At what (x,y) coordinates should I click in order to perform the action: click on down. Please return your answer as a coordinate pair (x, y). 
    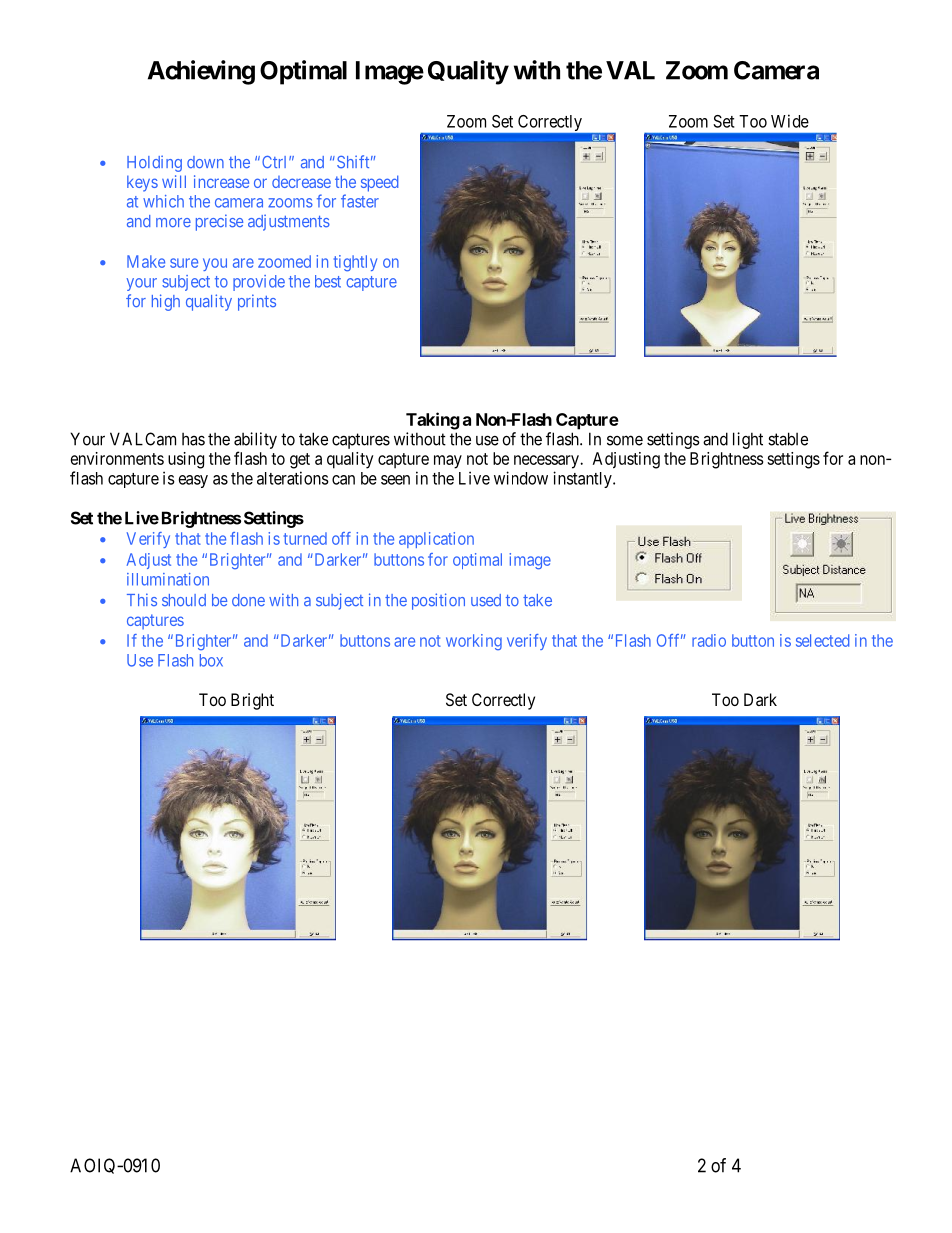
    Looking at the image, I should click on (205, 162).
